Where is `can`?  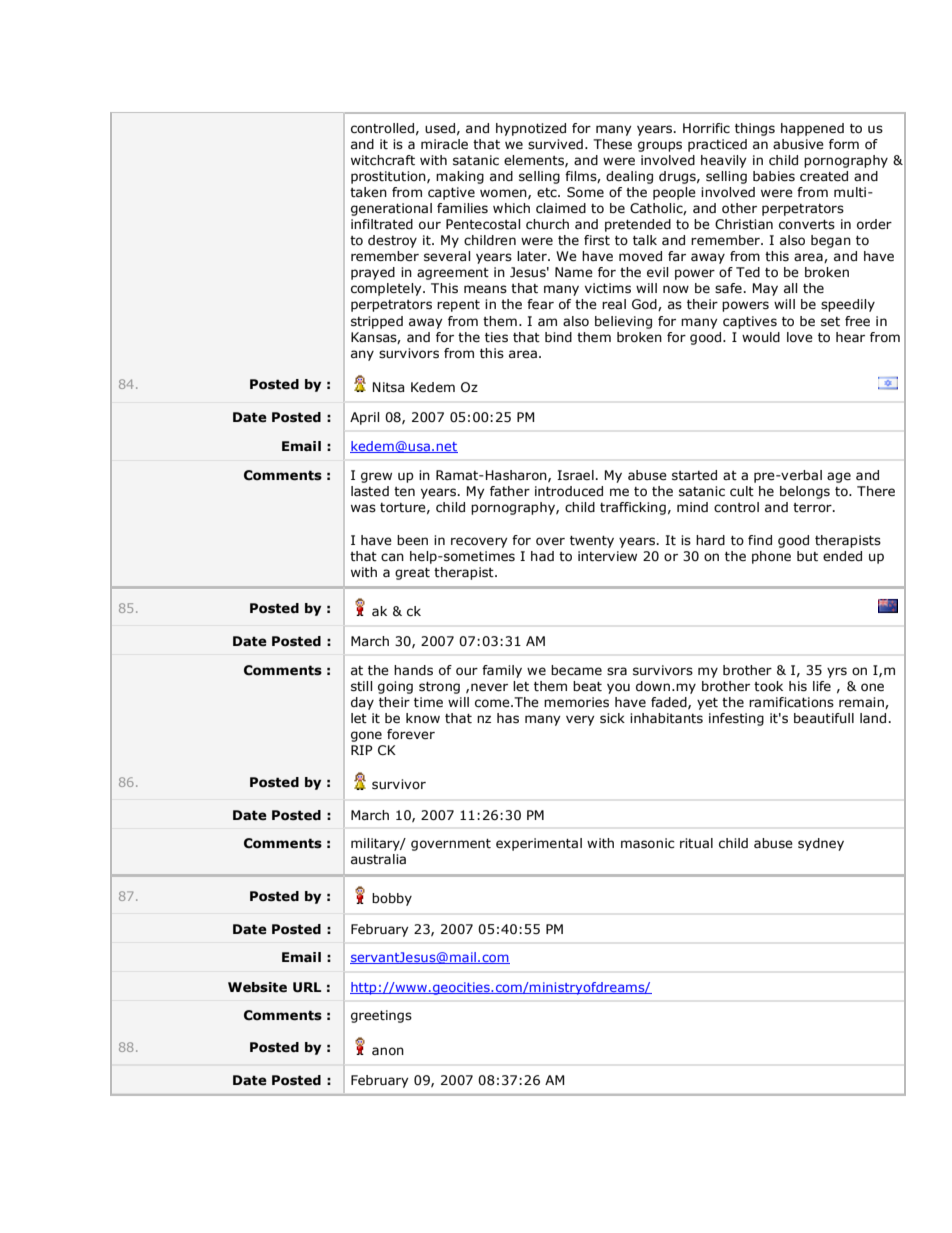 can is located at coordinates (392, 557).
